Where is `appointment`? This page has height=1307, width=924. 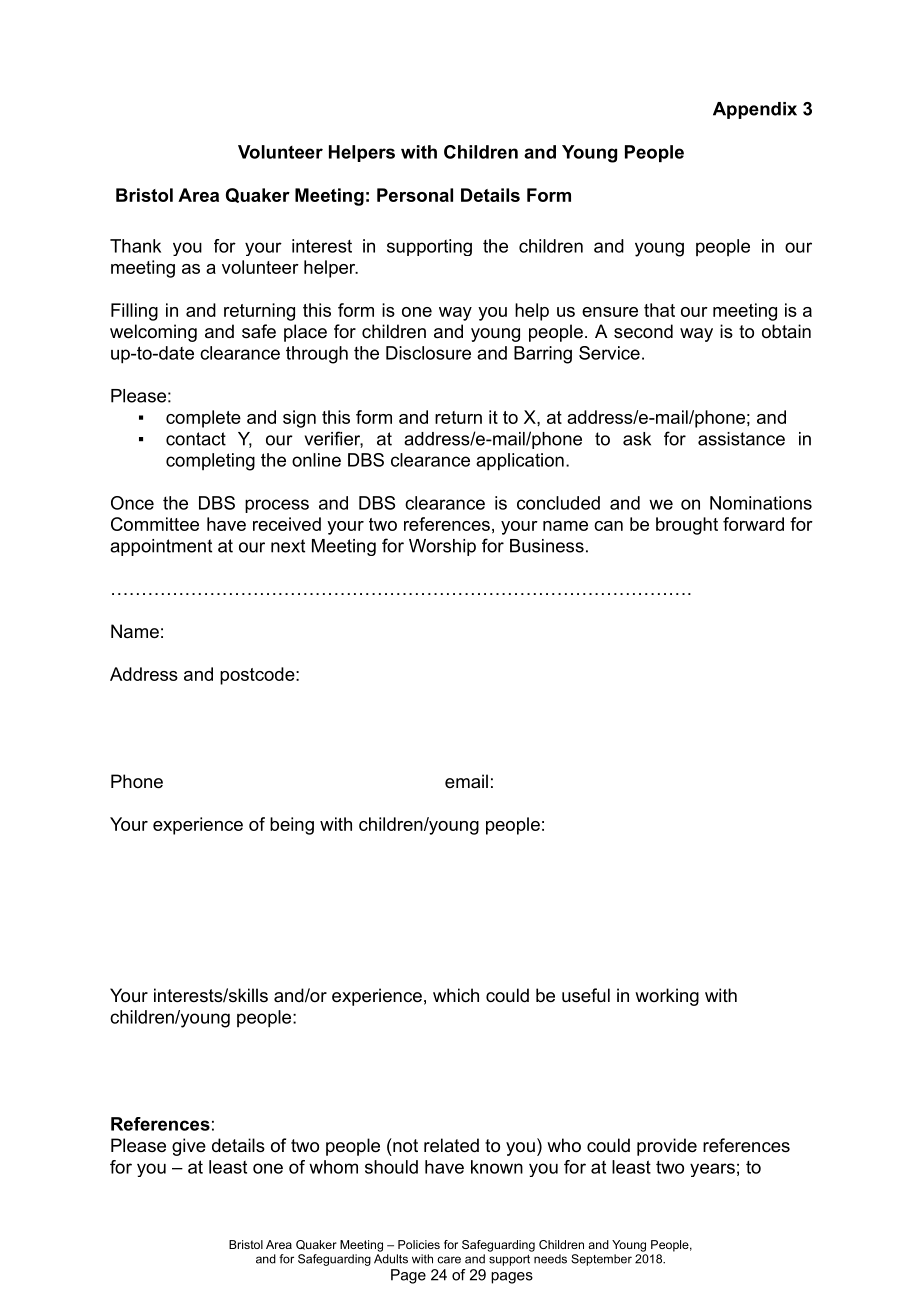
appointment is located at coordinates (161, 547).
